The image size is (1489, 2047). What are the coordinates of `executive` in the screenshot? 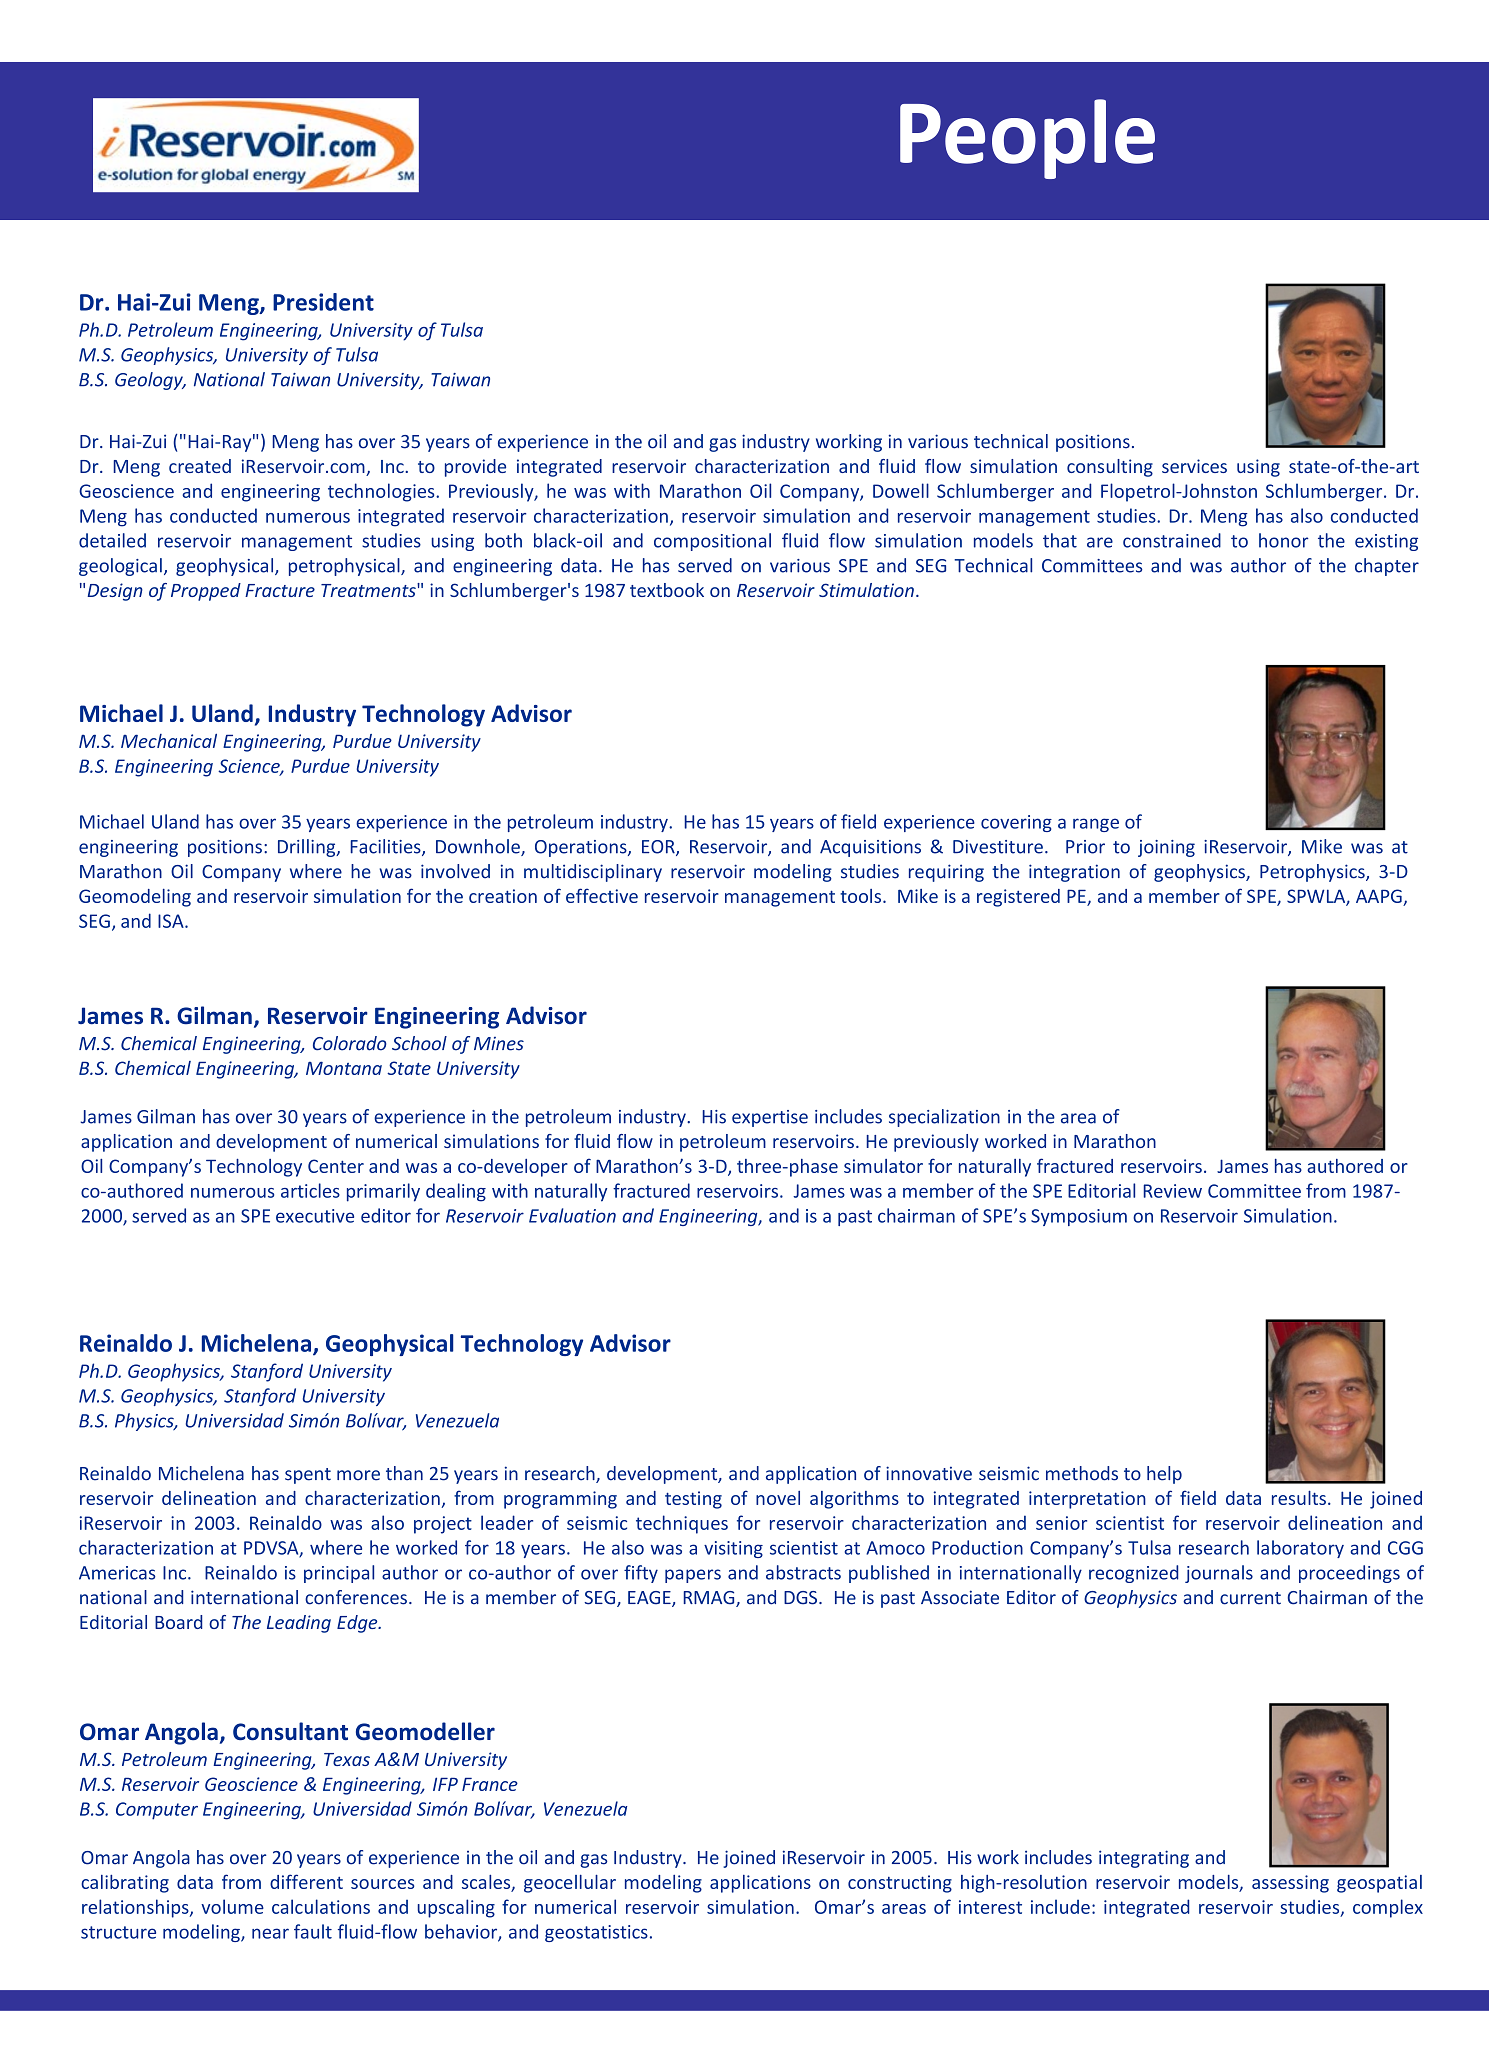 It's located at (315, 1216).
